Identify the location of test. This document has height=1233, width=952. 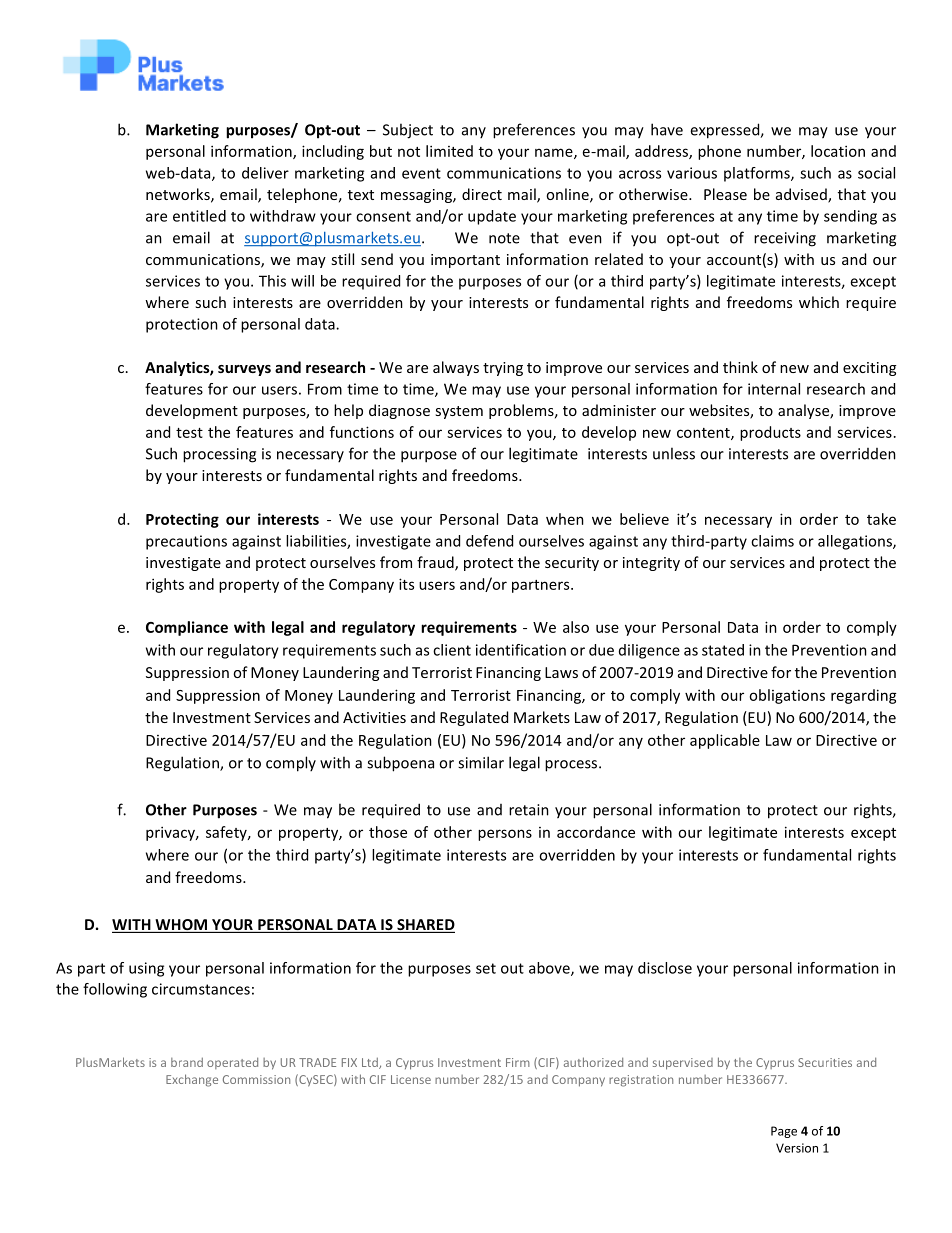
(189, 433).
